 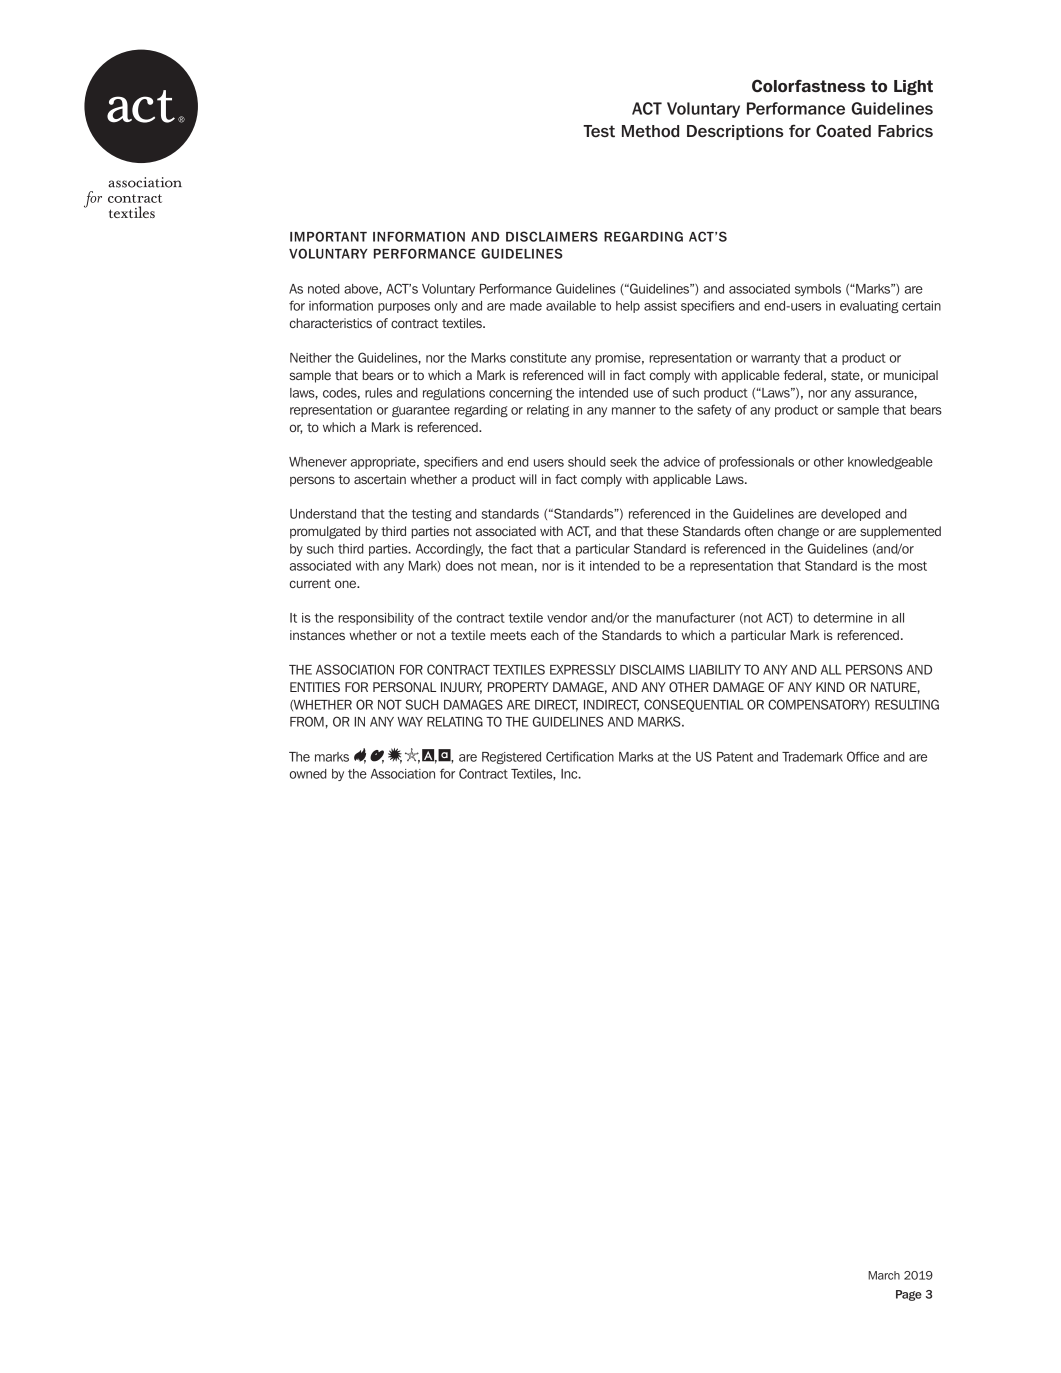 I want to click on IMPORTANT, so click(x=328, y=236).
